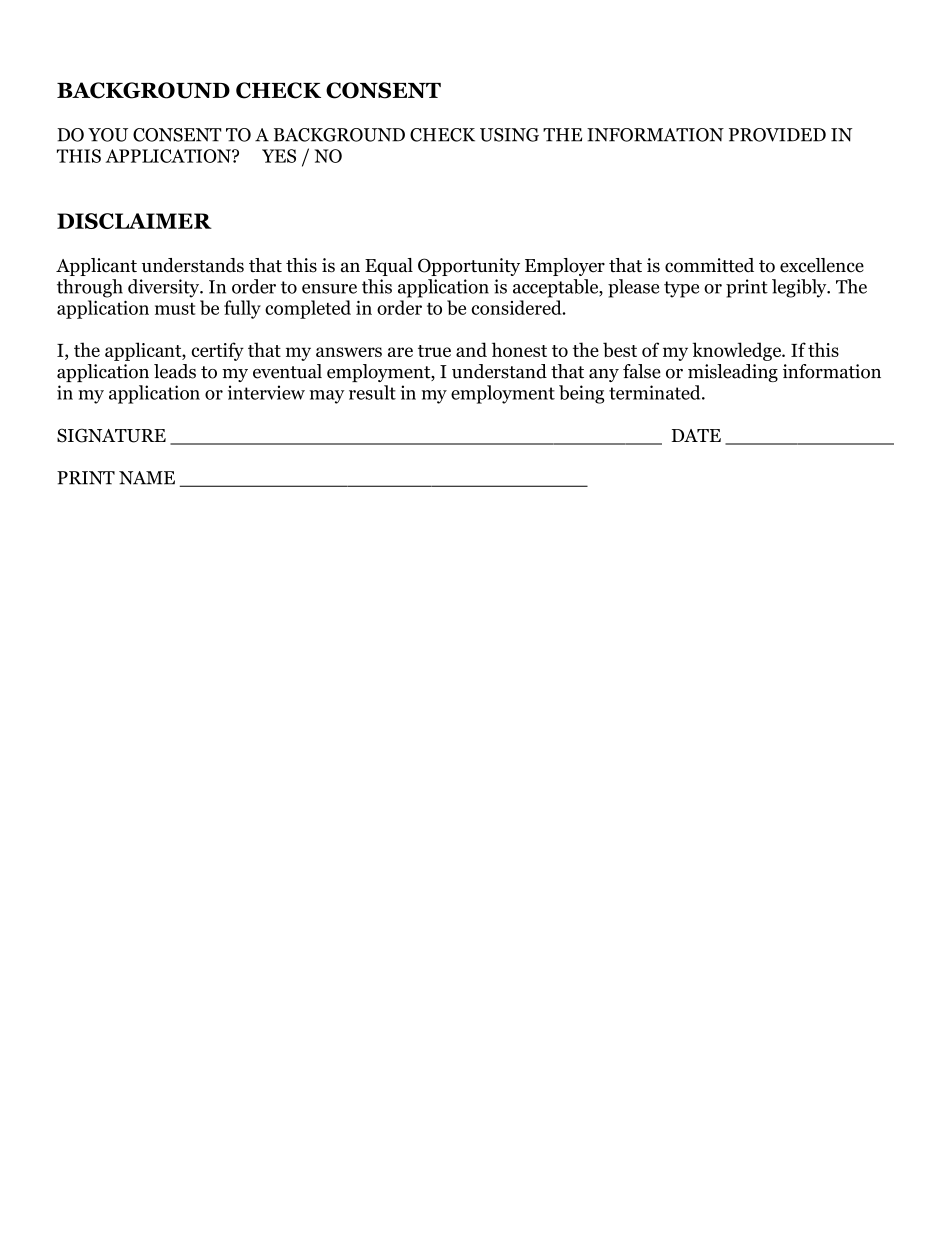 This page has height=1233, width=952. Describe the element at coordinates (509, 135) in the page. I see `USING` at that location.
